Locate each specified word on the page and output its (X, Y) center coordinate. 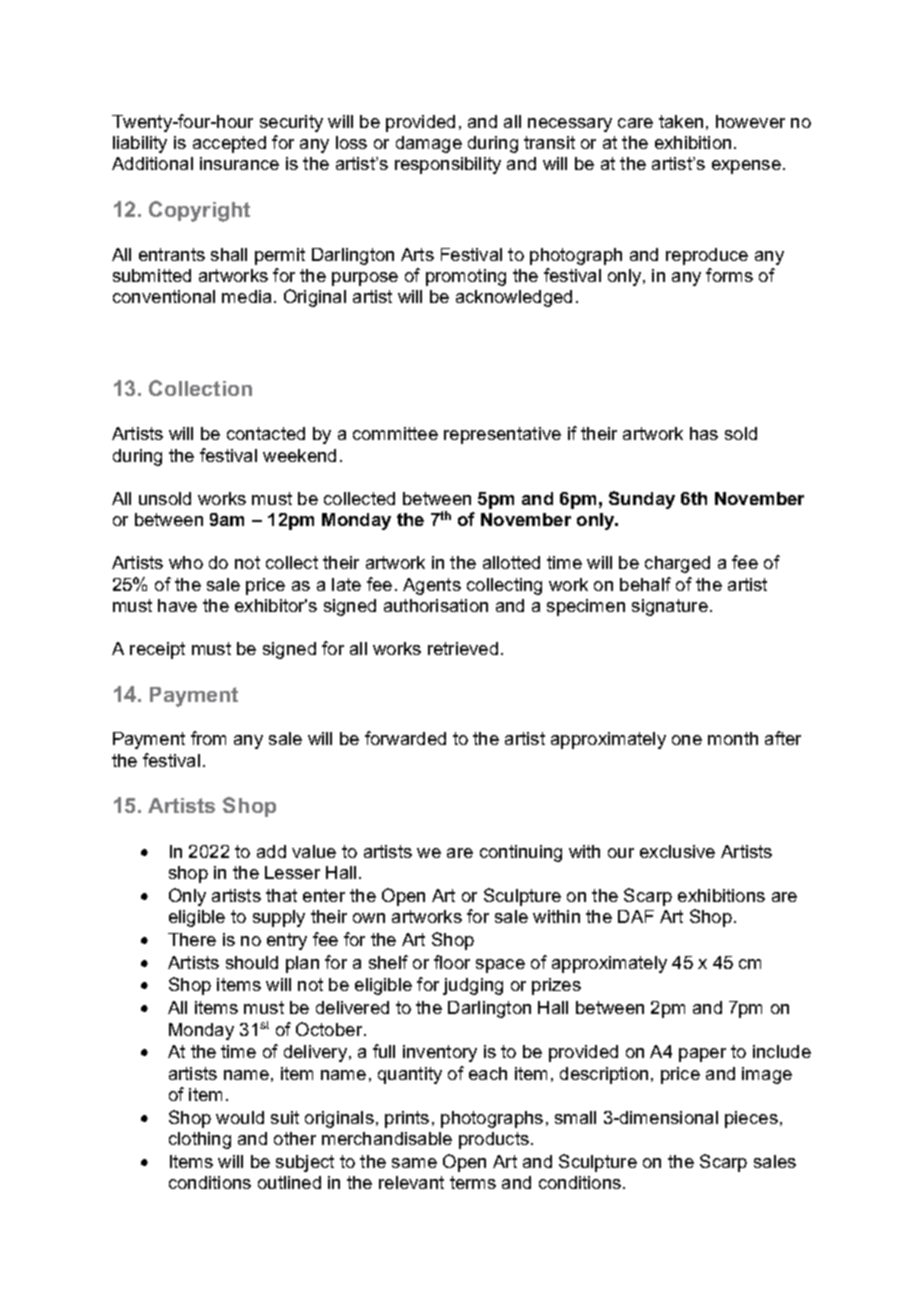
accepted (229, 144)
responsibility (448, 165)
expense (746, 167)
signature (670, 607)
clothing (200, 1140)
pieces (751, 1119)
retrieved (463, 648)
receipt (157, 650)
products (494, 1140)
